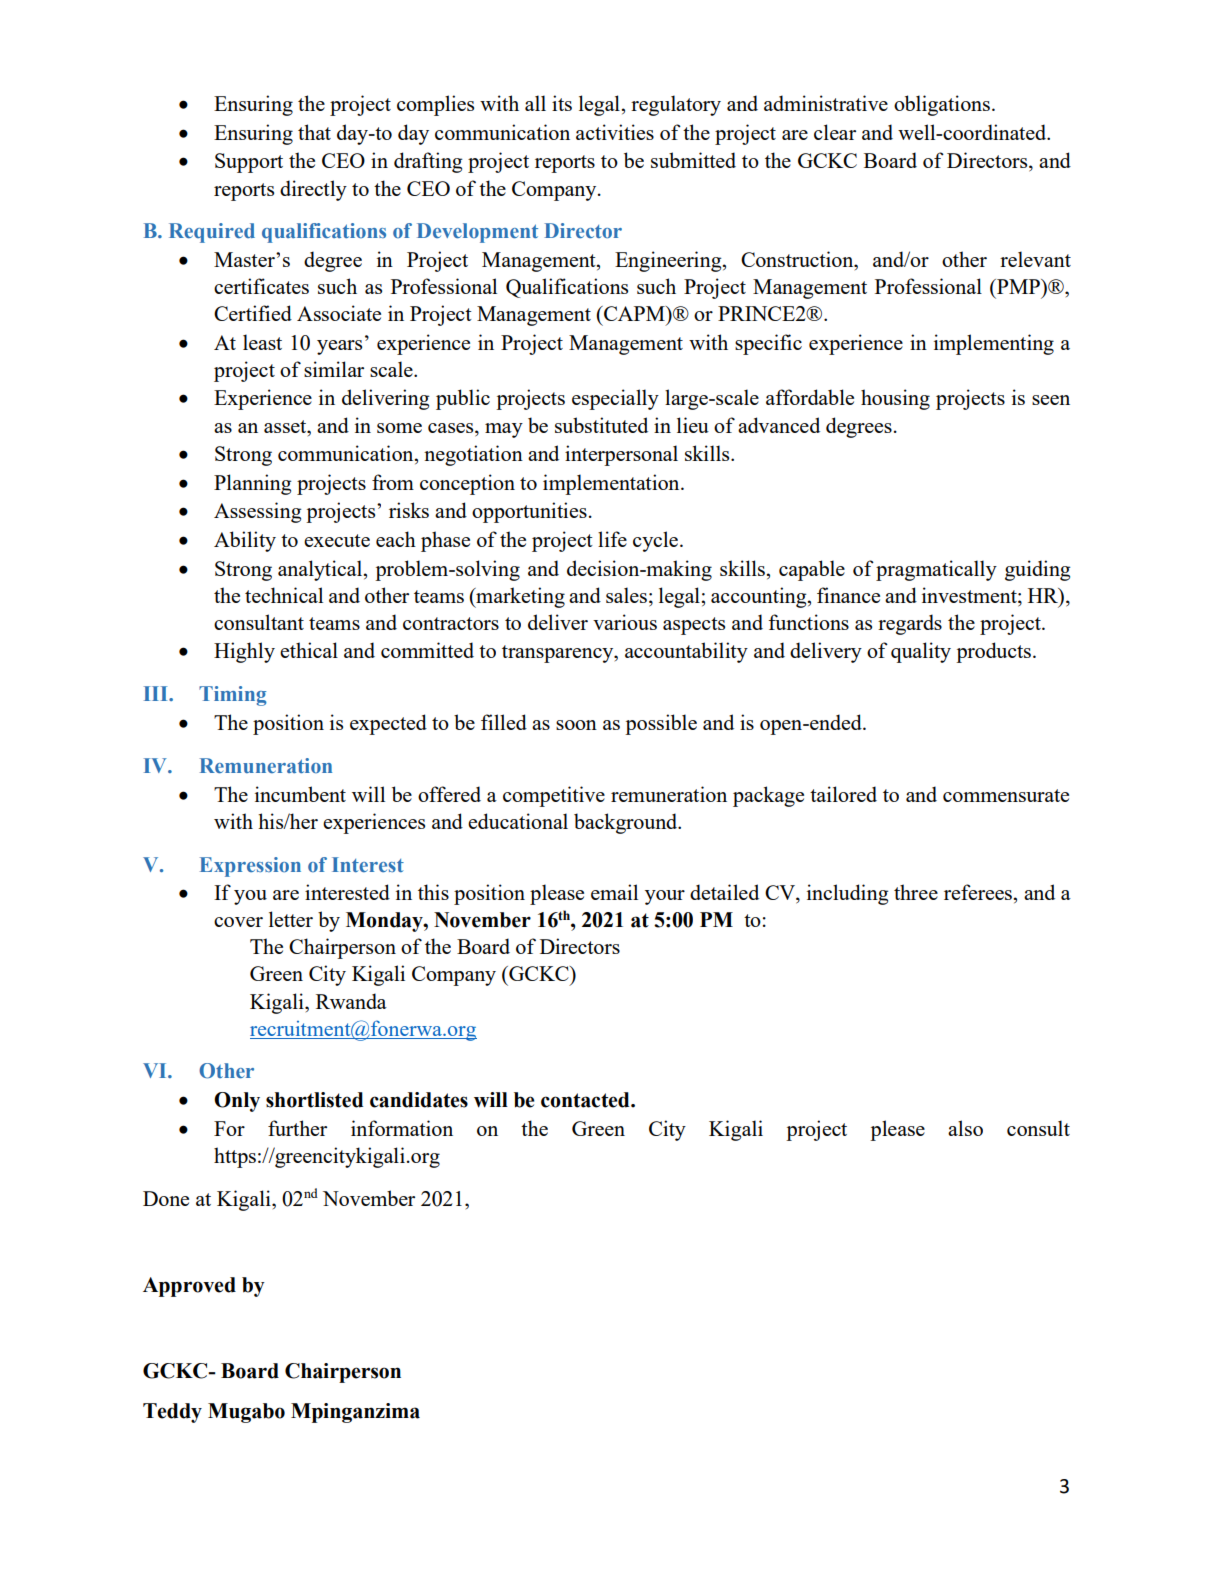  What do you see at coordinates (942, 105) in the screenshot?
I see `obligations` at bounding box center [942, 105].
